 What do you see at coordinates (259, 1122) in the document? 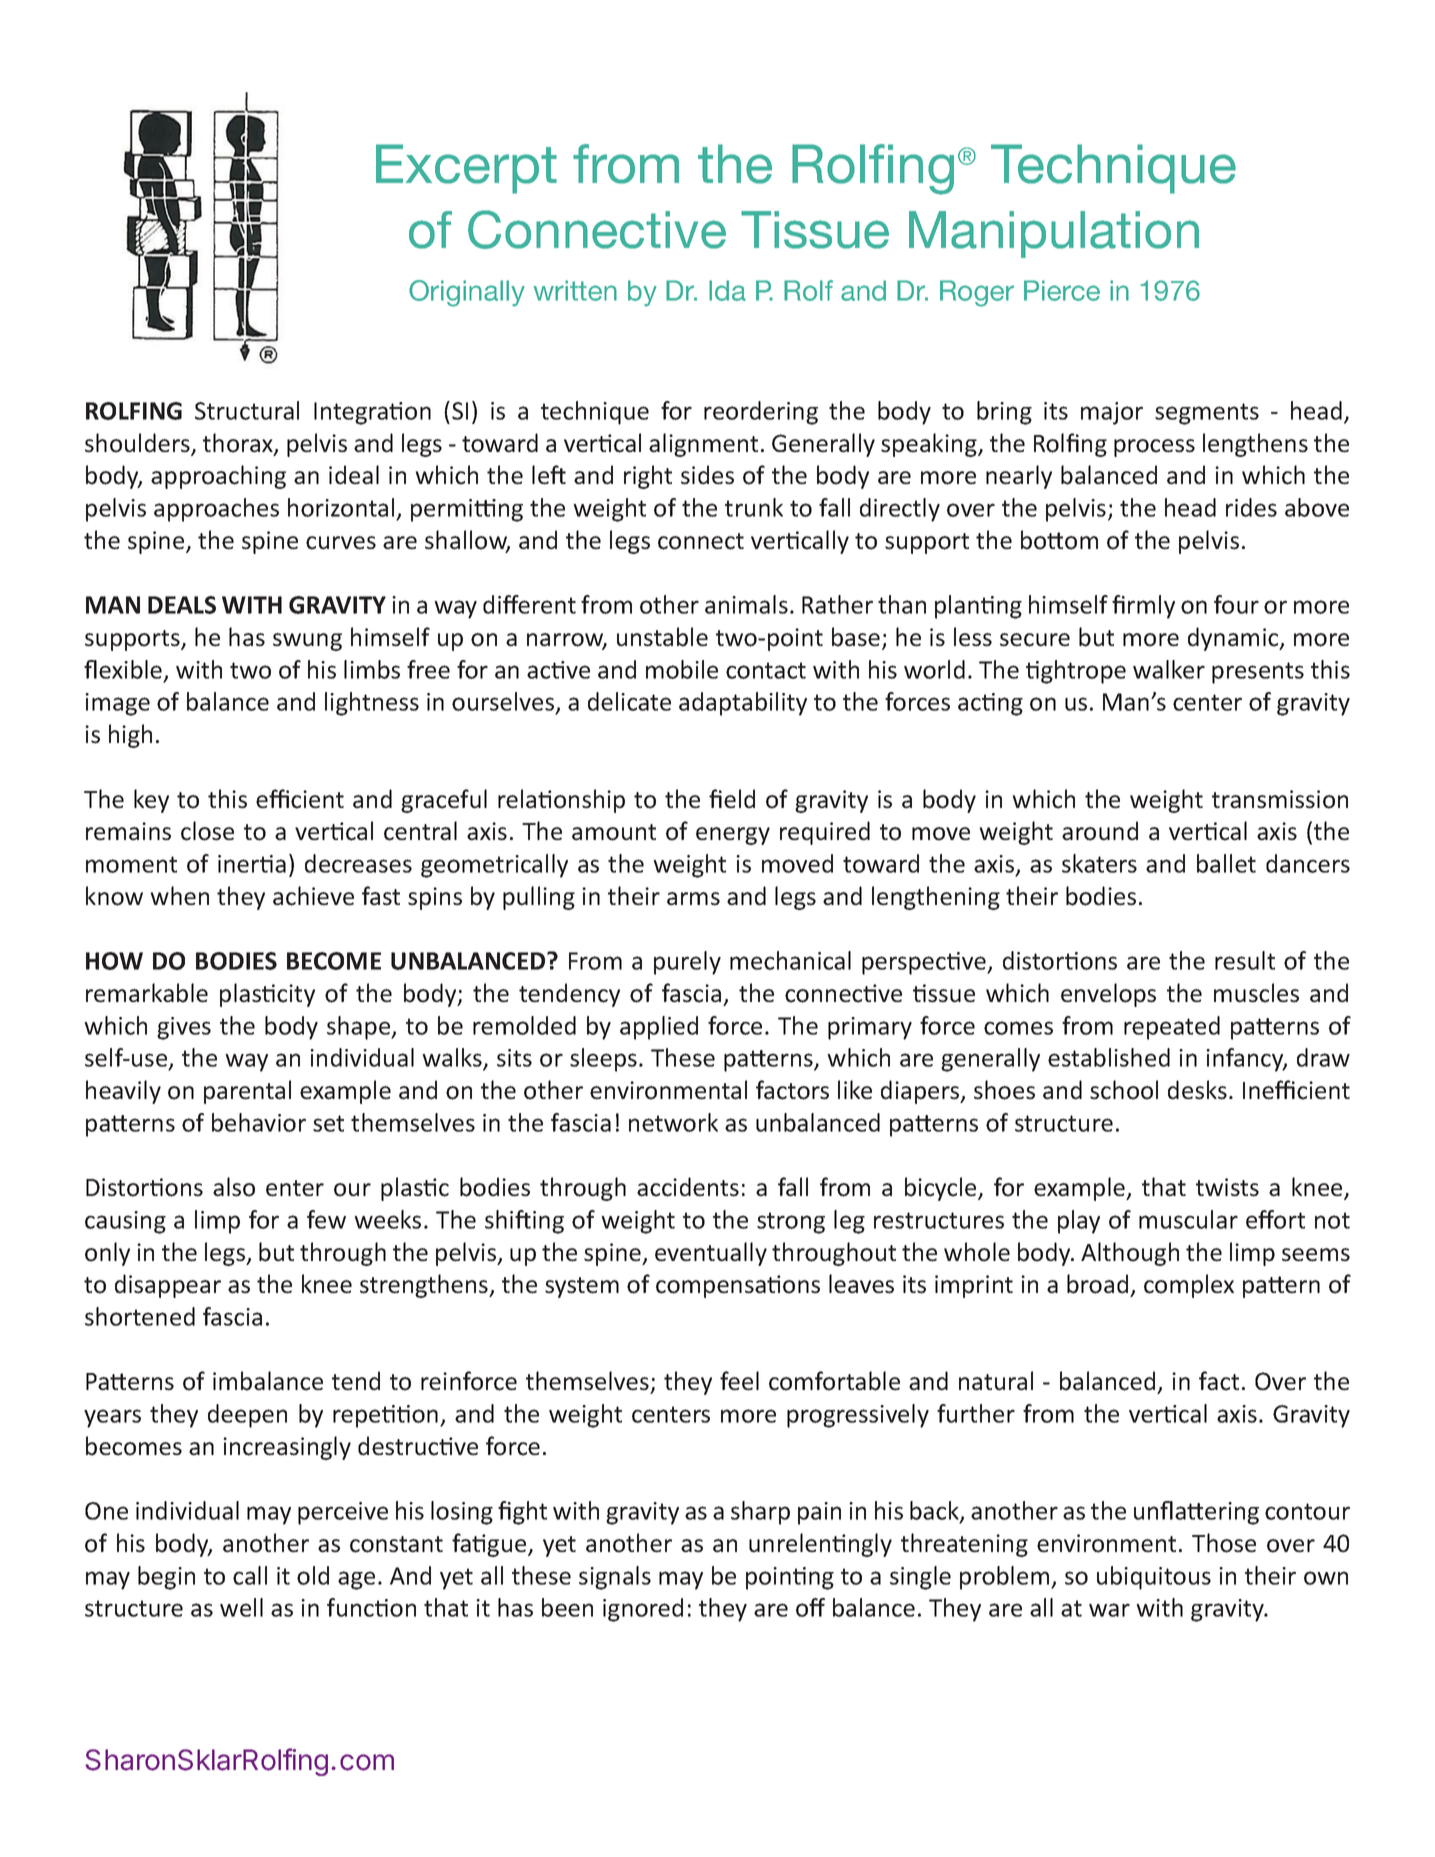
I see `behavior` at bounding box center [259, 1122].
